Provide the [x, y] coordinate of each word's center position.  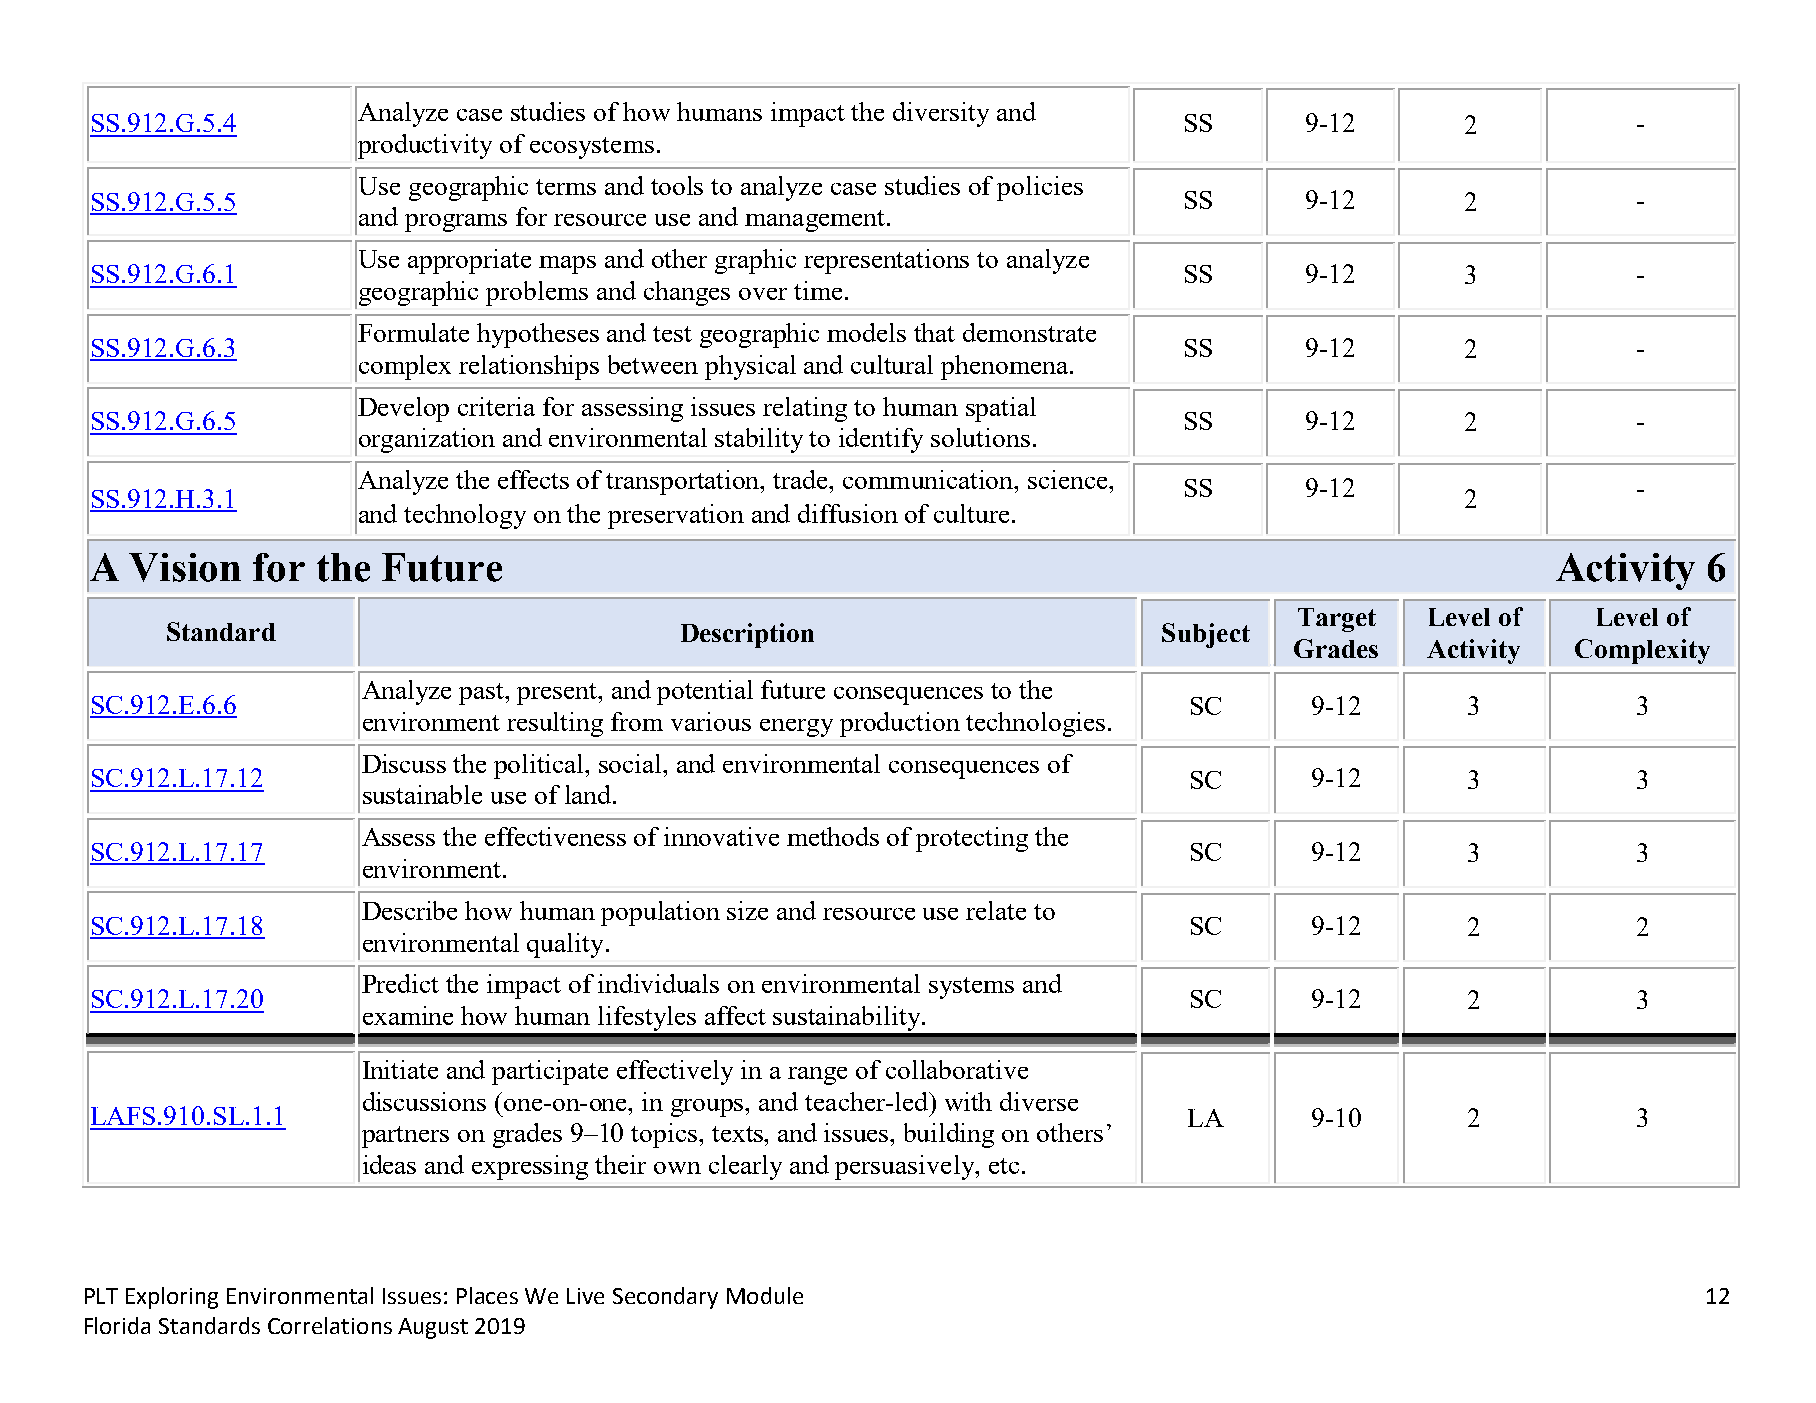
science [1069, 479]
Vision [185, 567]
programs [456, 223]
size [747, 910]
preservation [676, 516]
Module [765, 1295]
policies [1040, 188]
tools [677, 185]
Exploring [172, 1298]
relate [996, 910]
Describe [409, 910]
